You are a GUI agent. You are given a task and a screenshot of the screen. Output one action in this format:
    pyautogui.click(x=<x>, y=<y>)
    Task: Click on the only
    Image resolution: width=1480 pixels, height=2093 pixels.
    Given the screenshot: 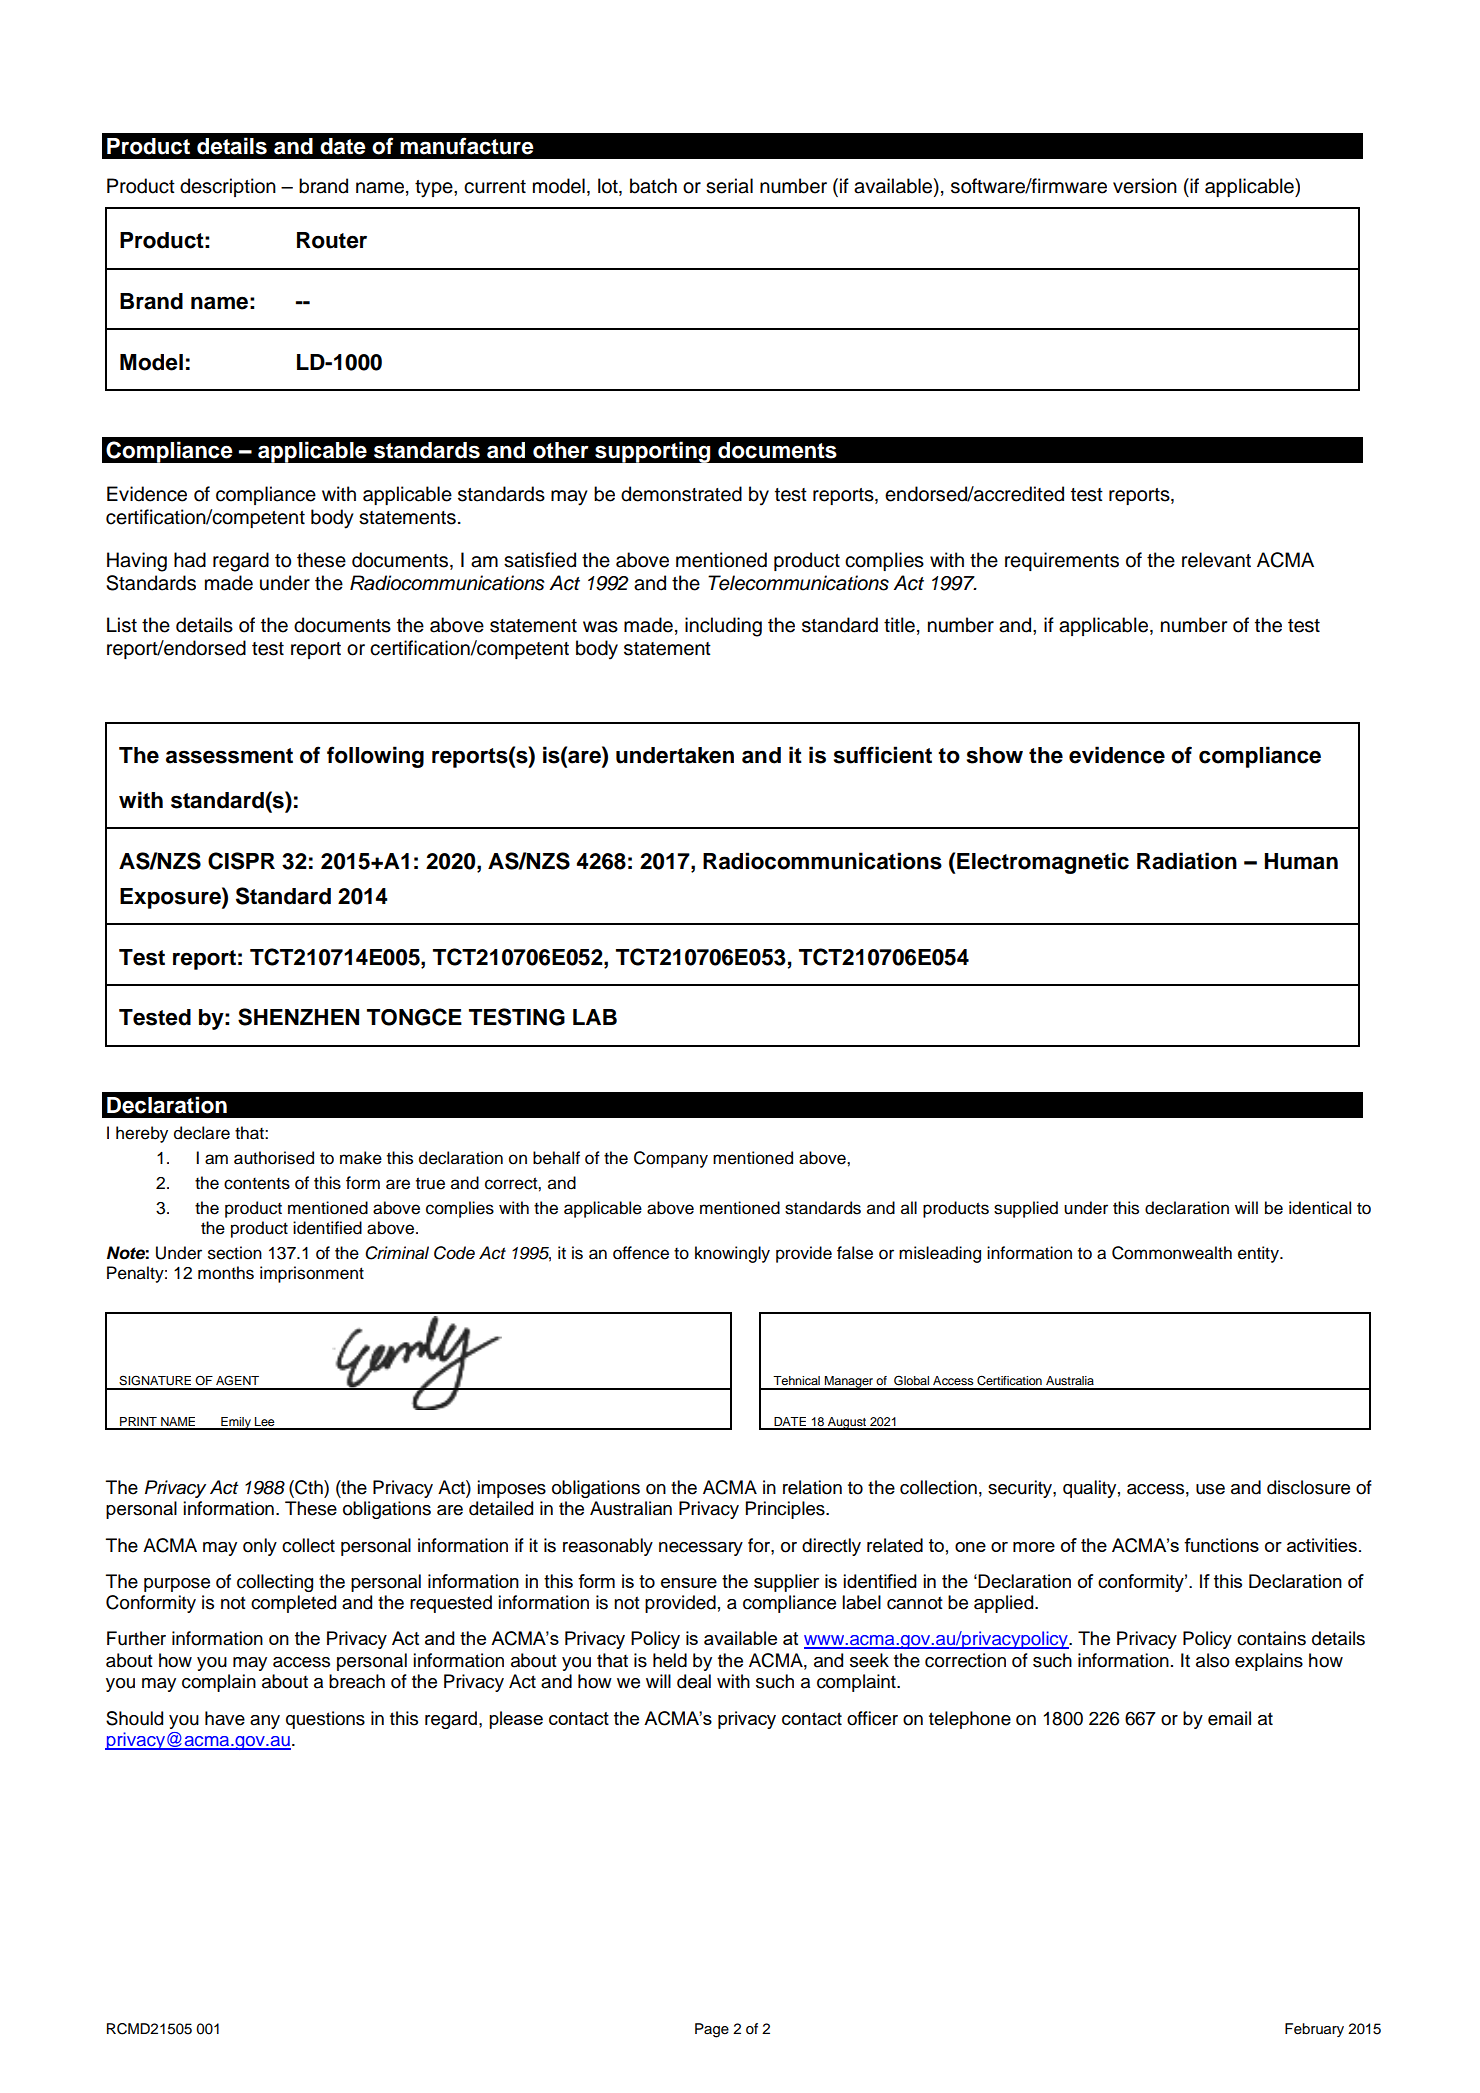 What is the action you would take?
    pyautogui.click(x=260, y=1547)
